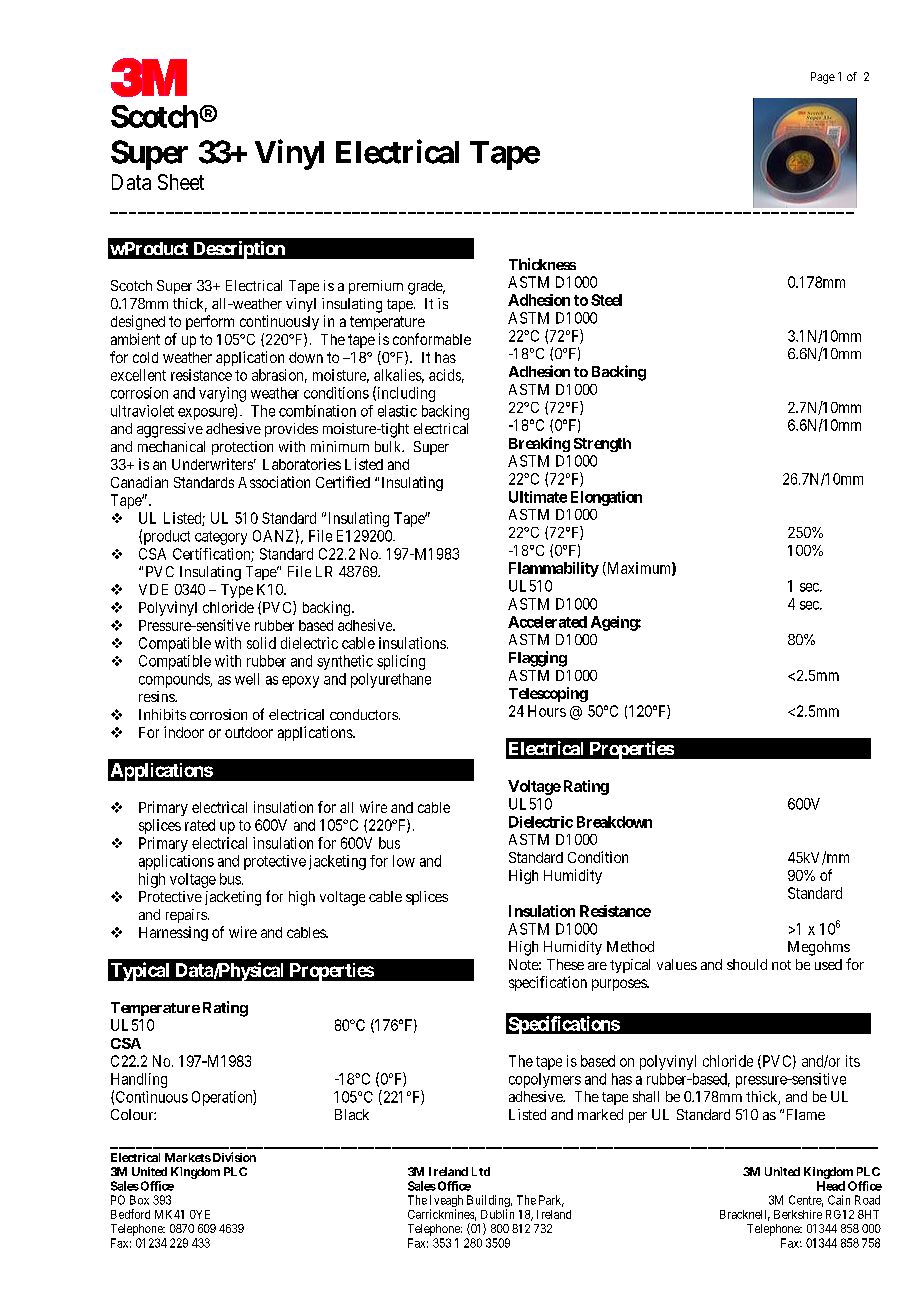 The height and width of the screenshot is (1308, 924). I want to click on premium, so click(376, 287).
